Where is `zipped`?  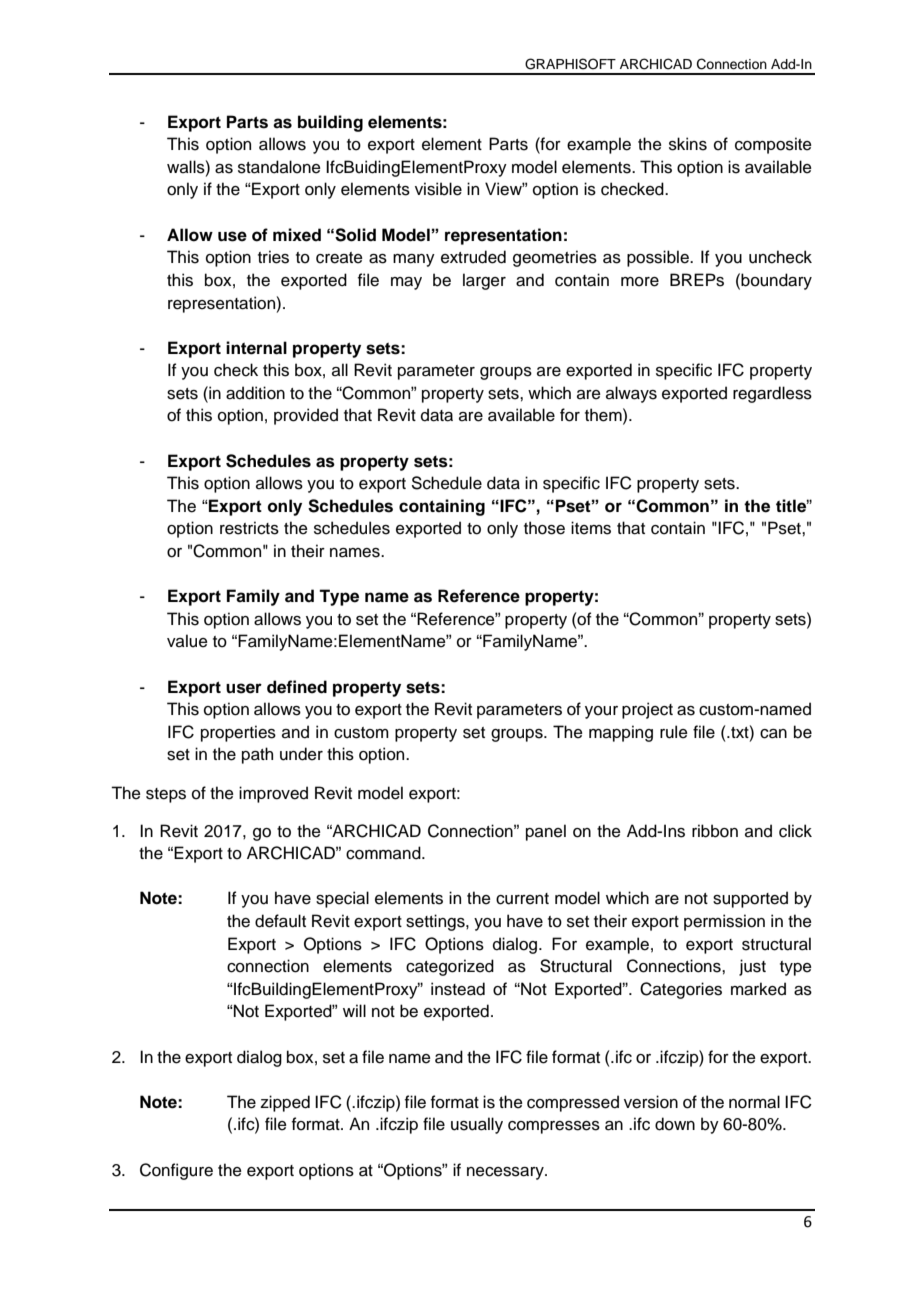
zipped is located at coordinates (285, 1103).
